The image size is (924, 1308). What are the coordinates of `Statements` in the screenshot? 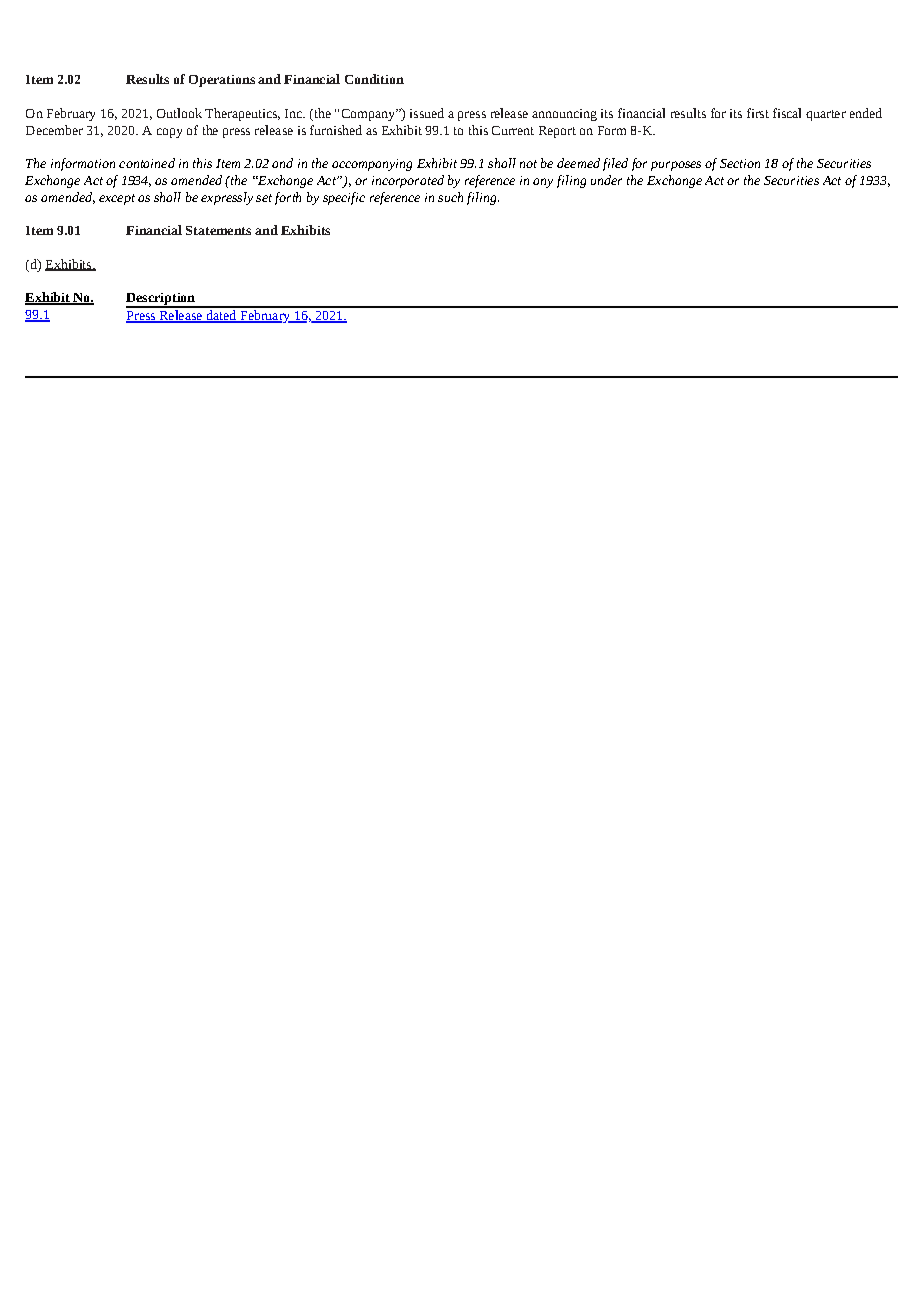 It's located at (218, 230).
